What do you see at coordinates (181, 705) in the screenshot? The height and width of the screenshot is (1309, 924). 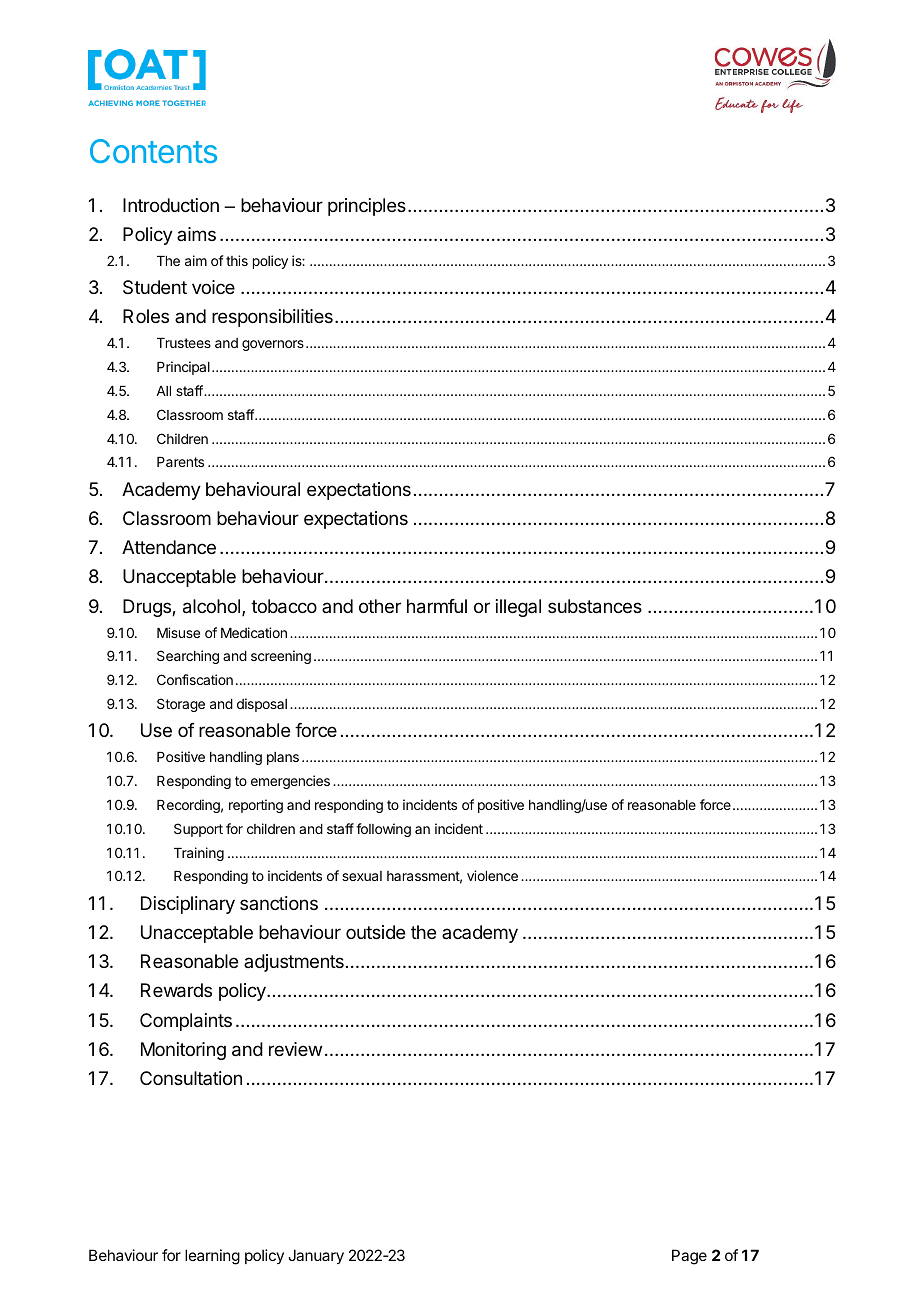 I see `Storage` at bounding box center [181, 705].
